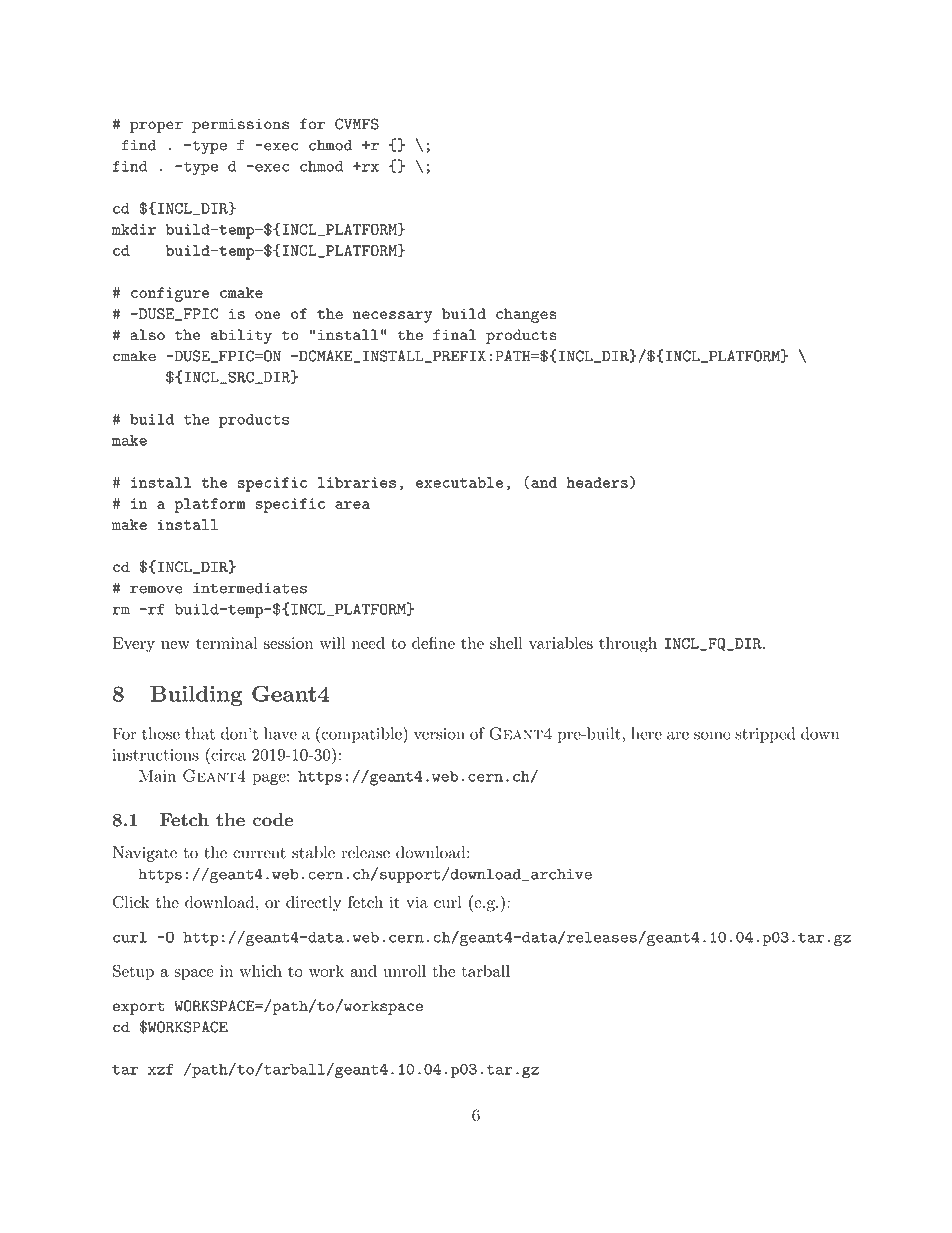 This screenshot has width=952, height=1233. What do you see at coordinates (250, 588) in the screenshot?
I see `intermediates` at bounding box center [250, 588].
